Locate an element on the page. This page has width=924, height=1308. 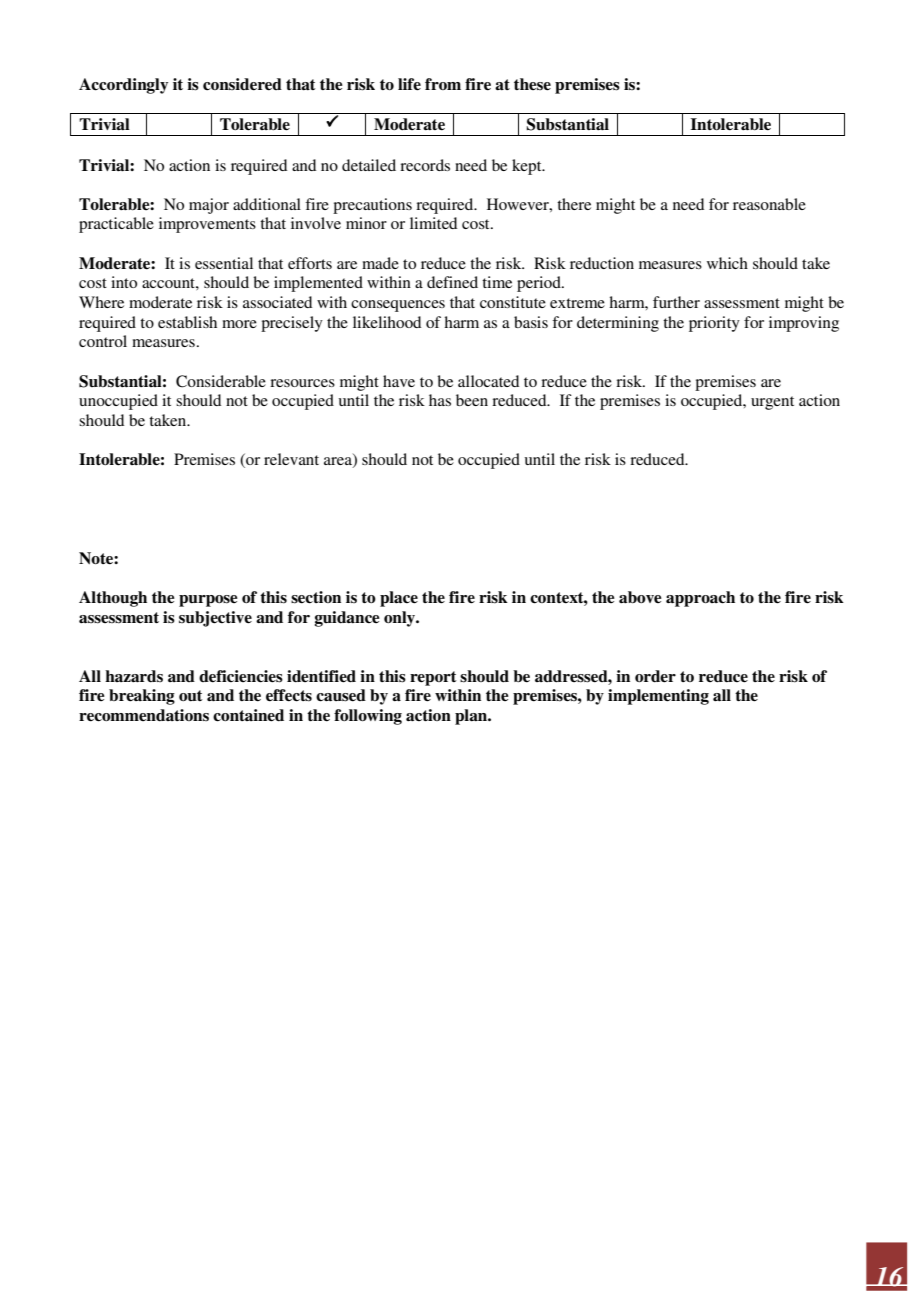
has is located at coordinates (440, 400).
